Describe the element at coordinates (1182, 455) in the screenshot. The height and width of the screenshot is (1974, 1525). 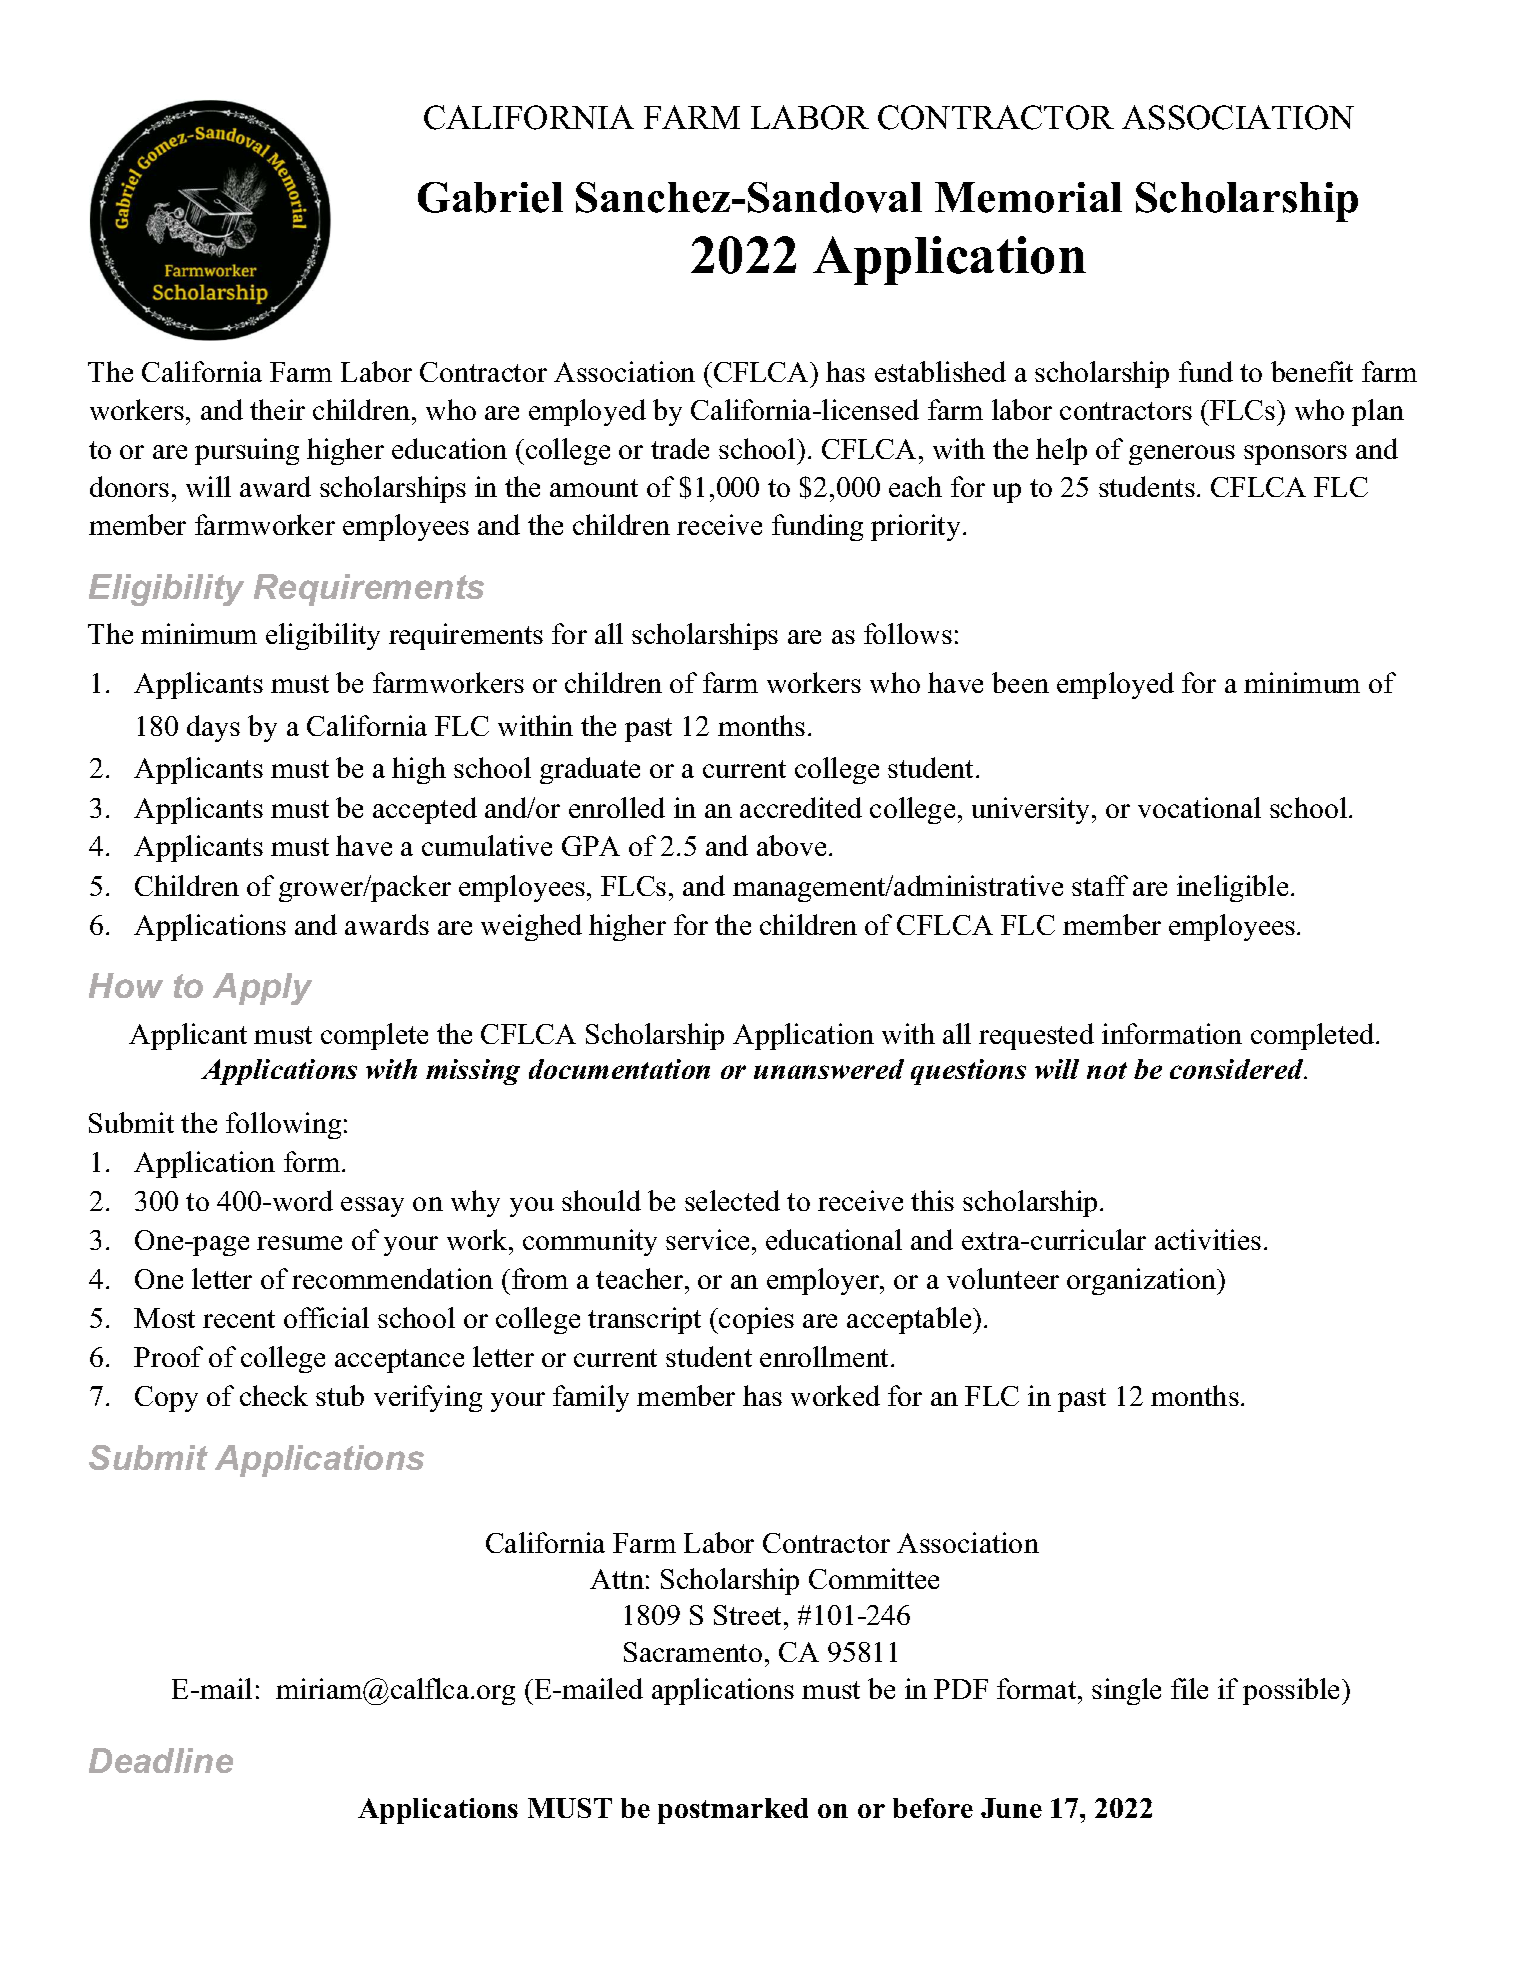
I see `generous` at that location.
